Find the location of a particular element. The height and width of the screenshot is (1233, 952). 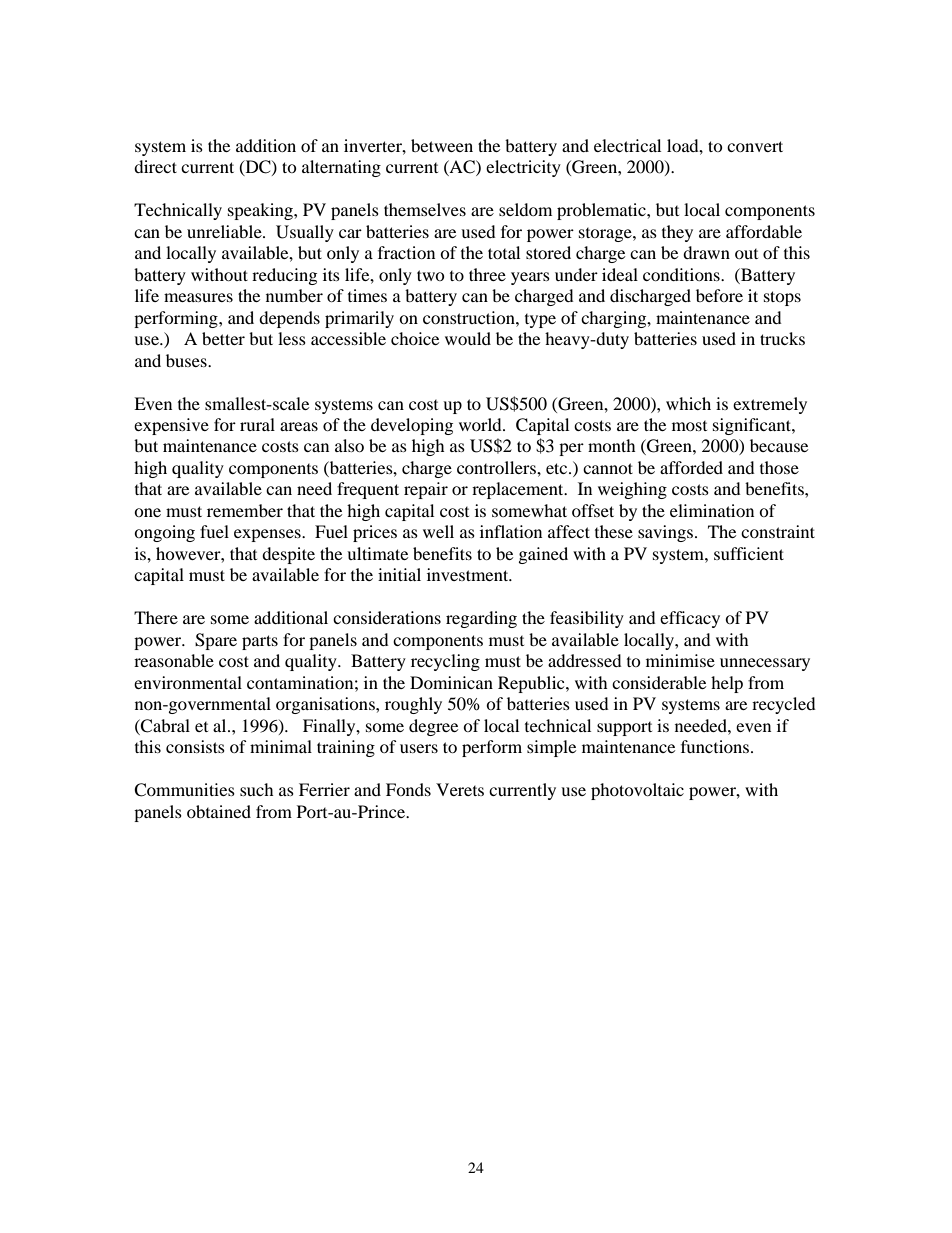

remember is located at coordinates (245, 510).
